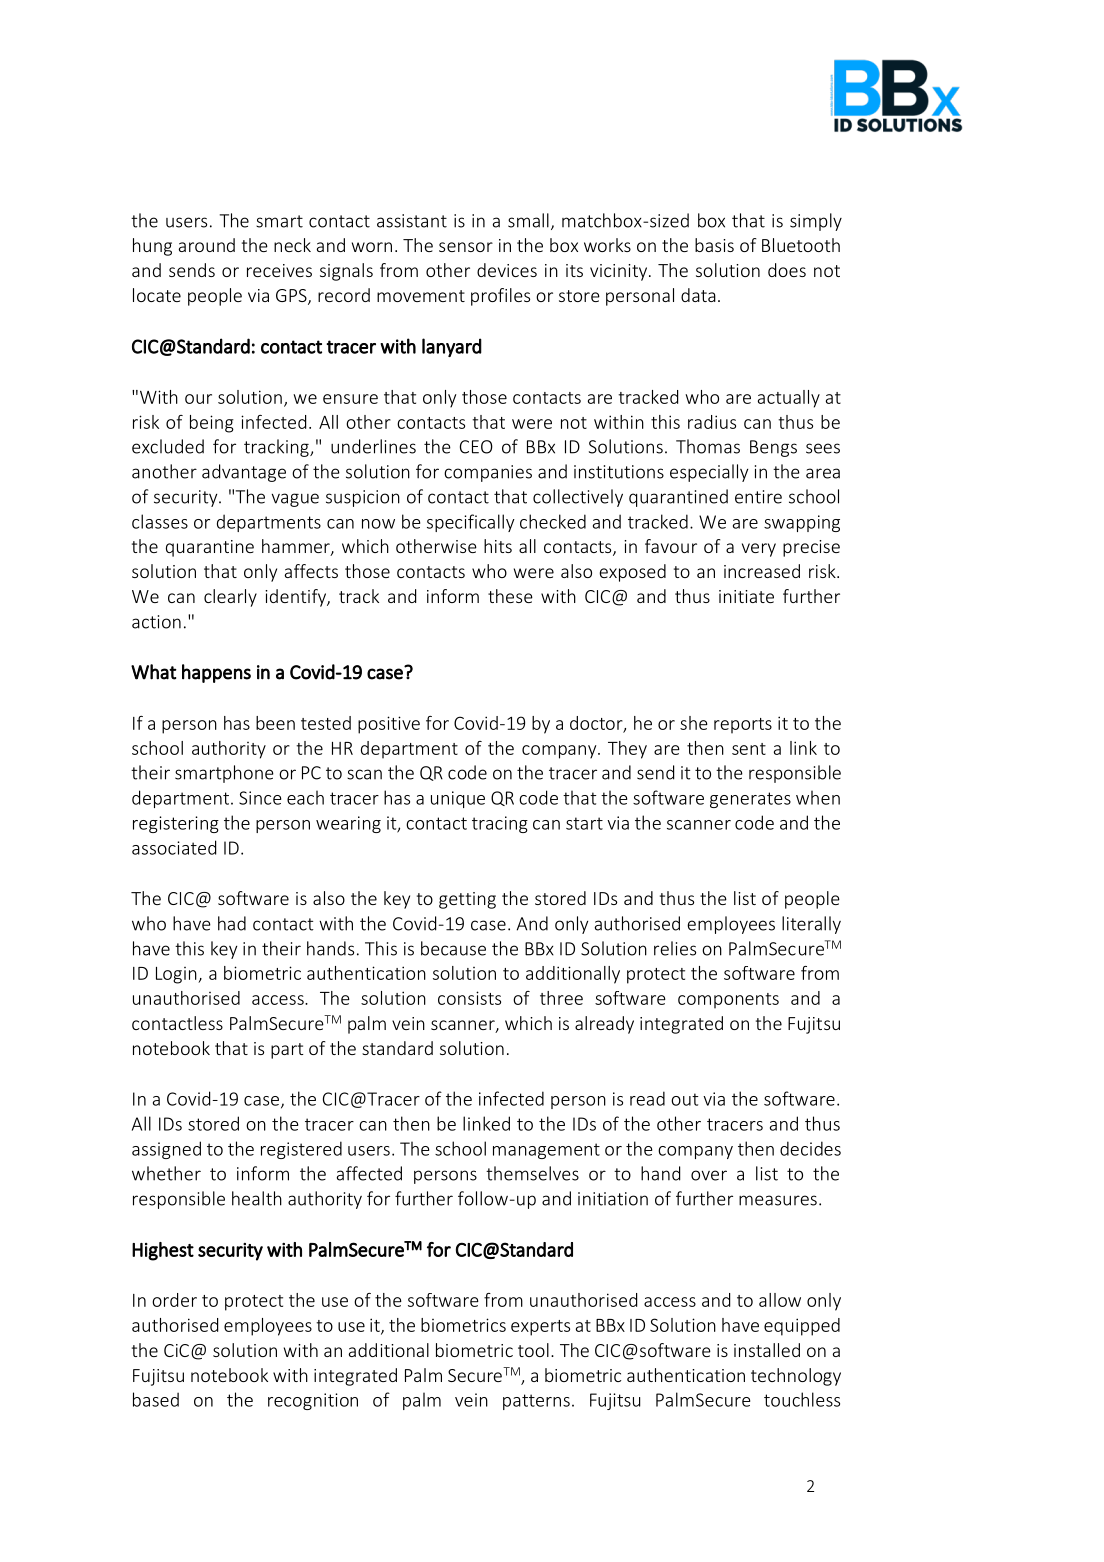 The height and width of the screenshot is (1562, 1104). What do you see at coordinates (714, 245) in the screenshot?
I see `basis` at bounding box center [714, 245].
